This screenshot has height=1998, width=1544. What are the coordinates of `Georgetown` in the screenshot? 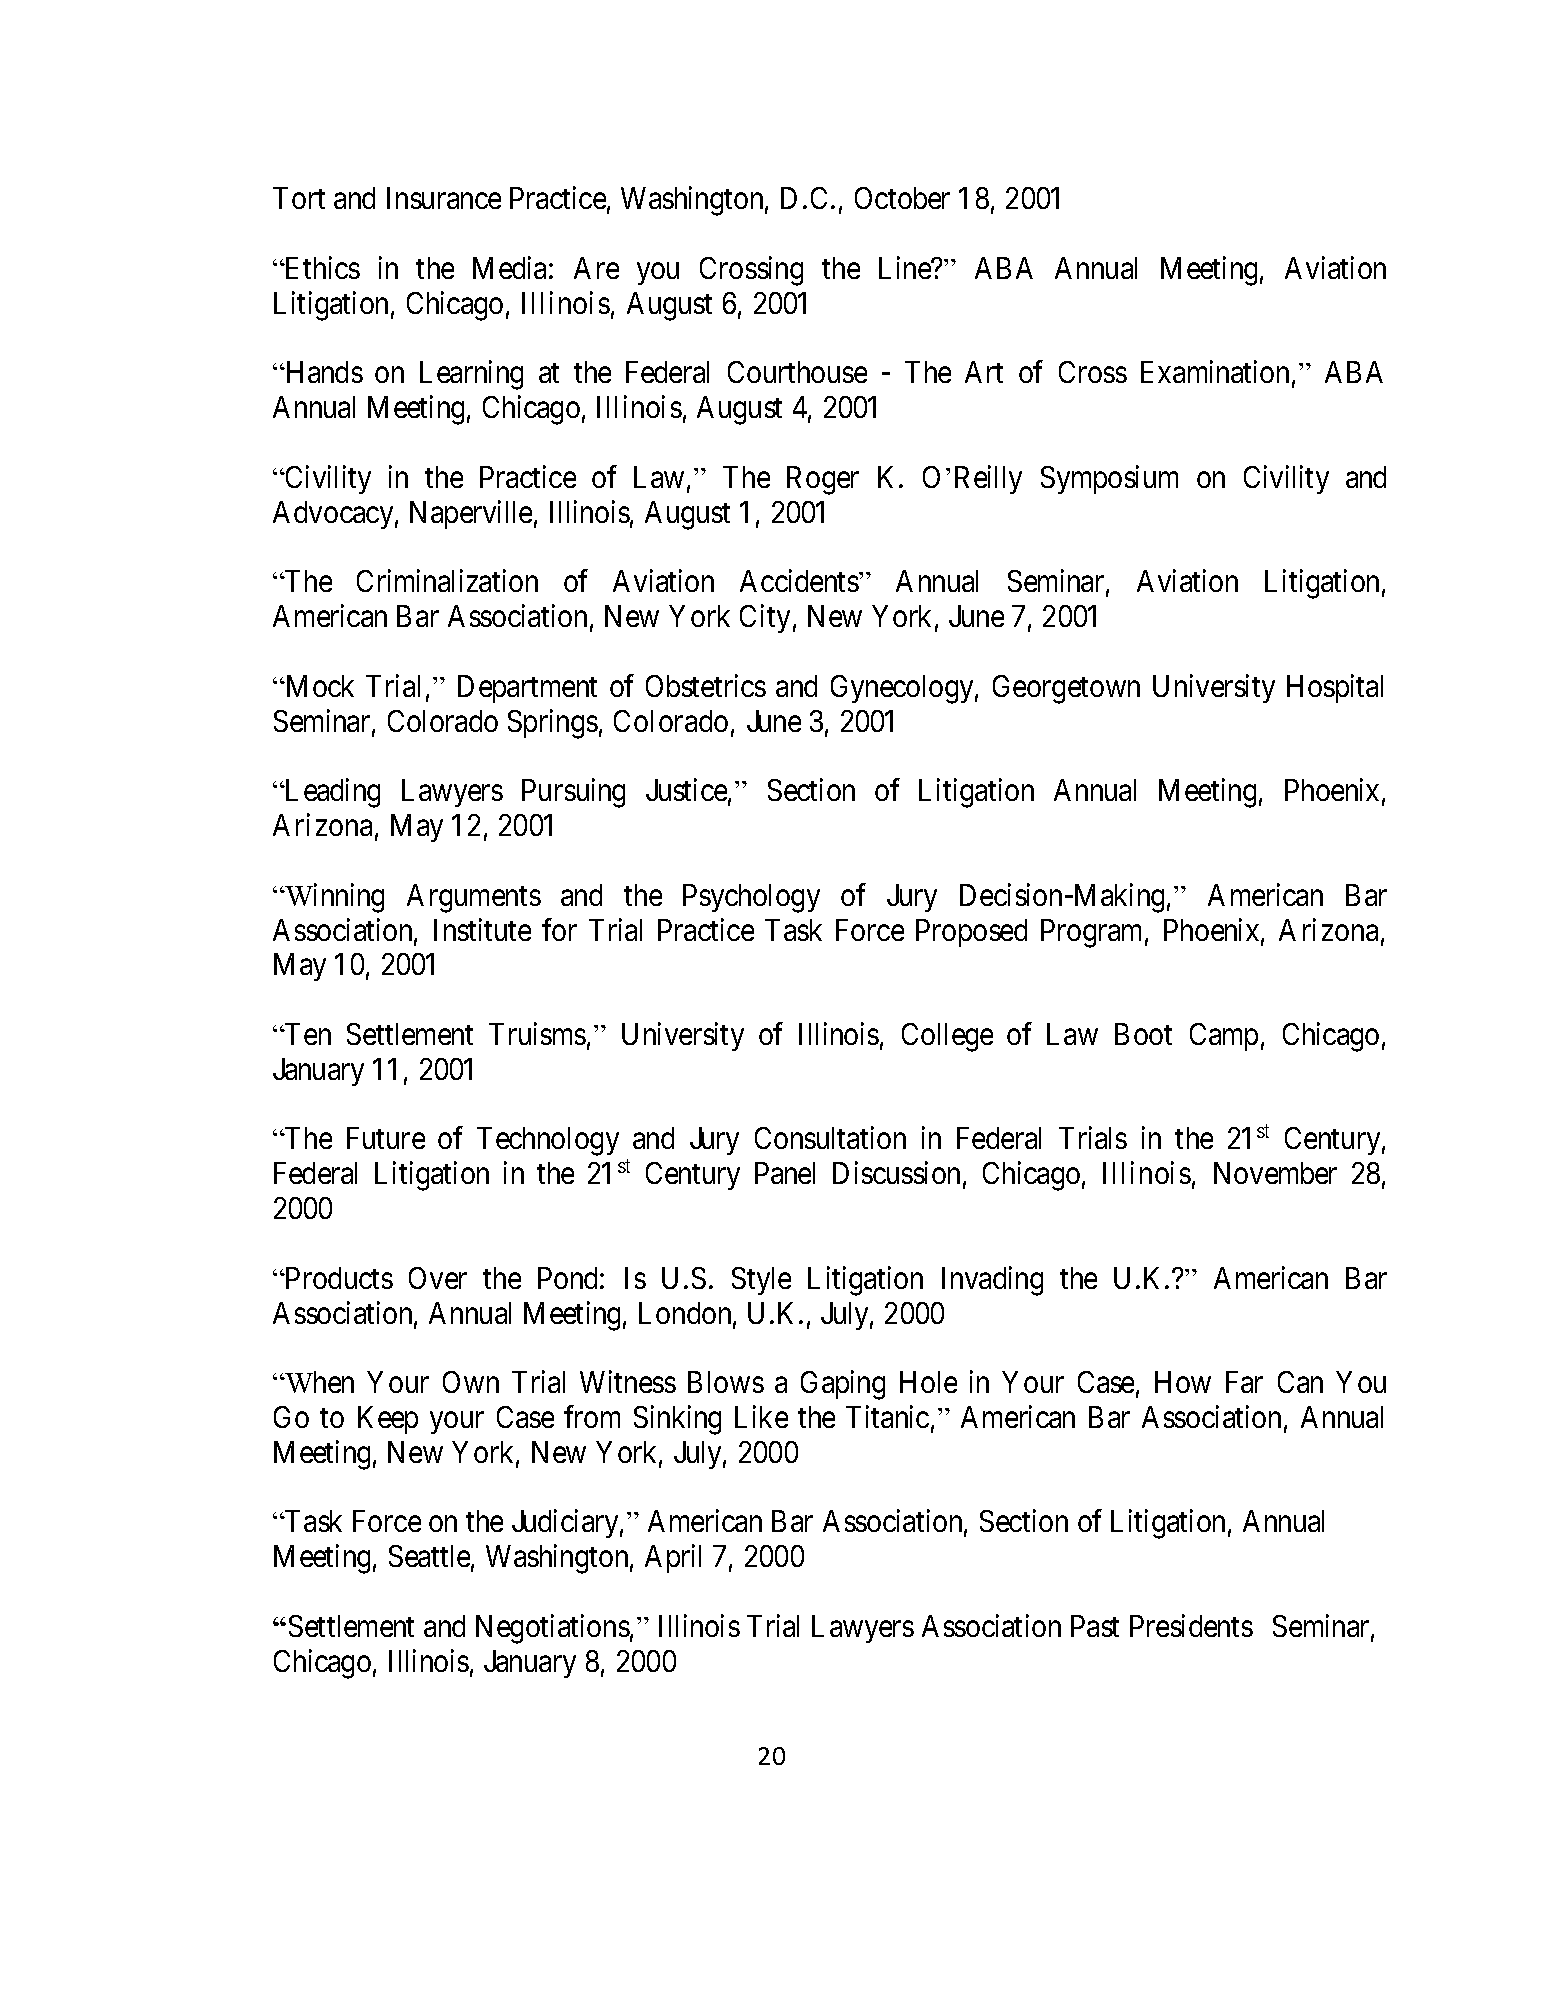 It's located at (1066, 689).
